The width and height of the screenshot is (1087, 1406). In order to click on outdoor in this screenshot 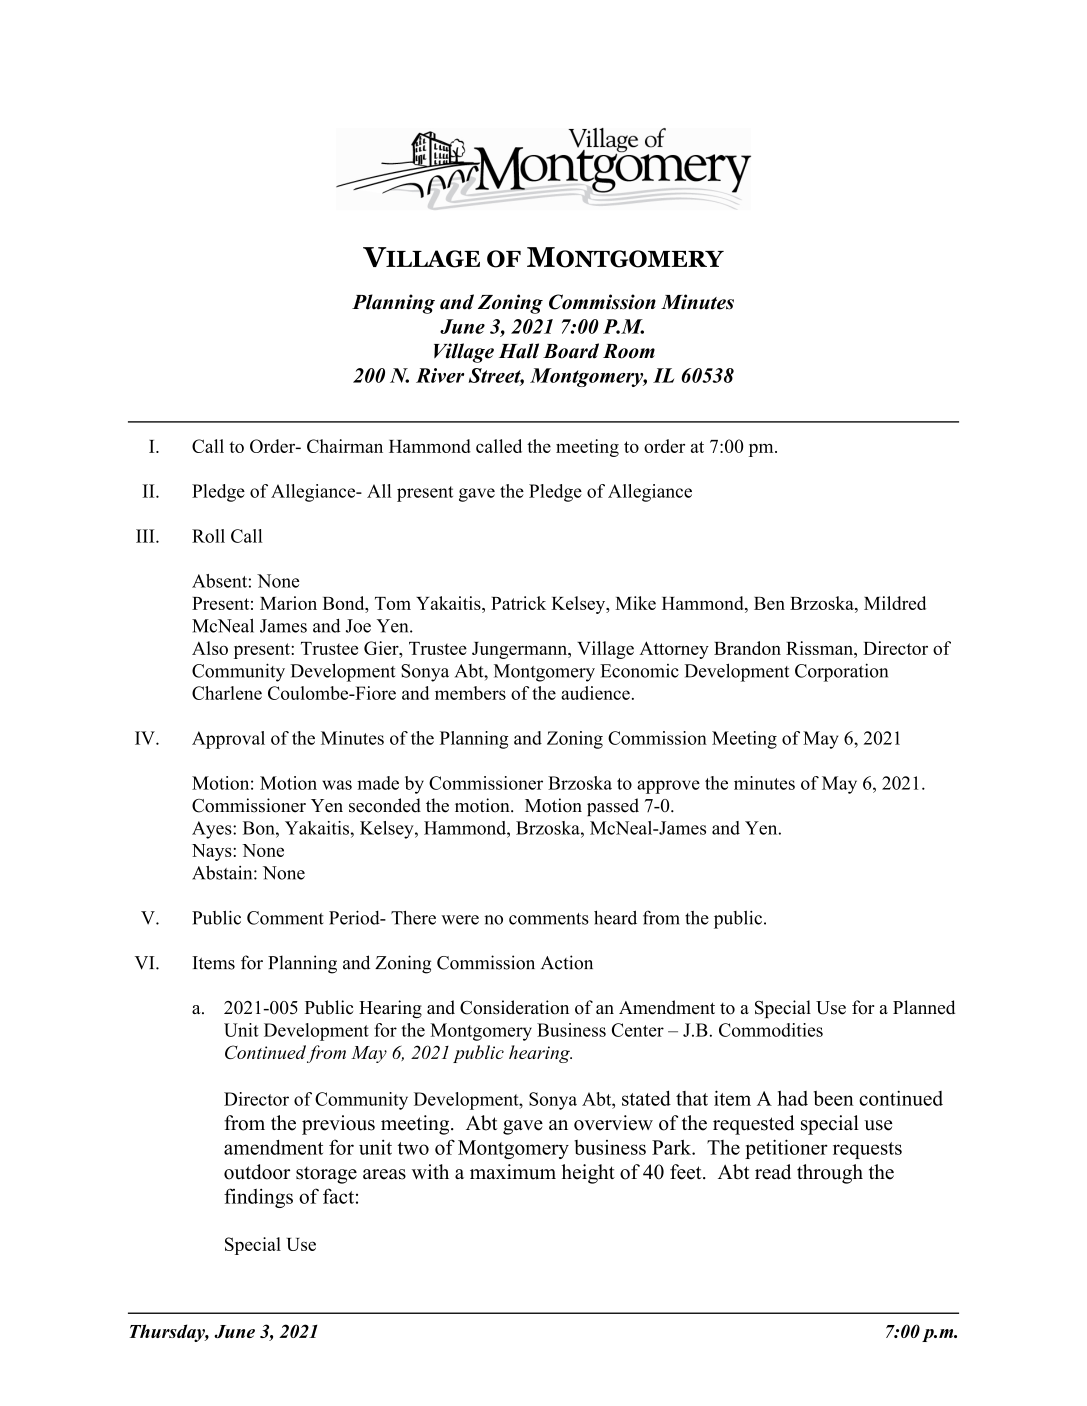, I will do `click(257, 1172)`.
